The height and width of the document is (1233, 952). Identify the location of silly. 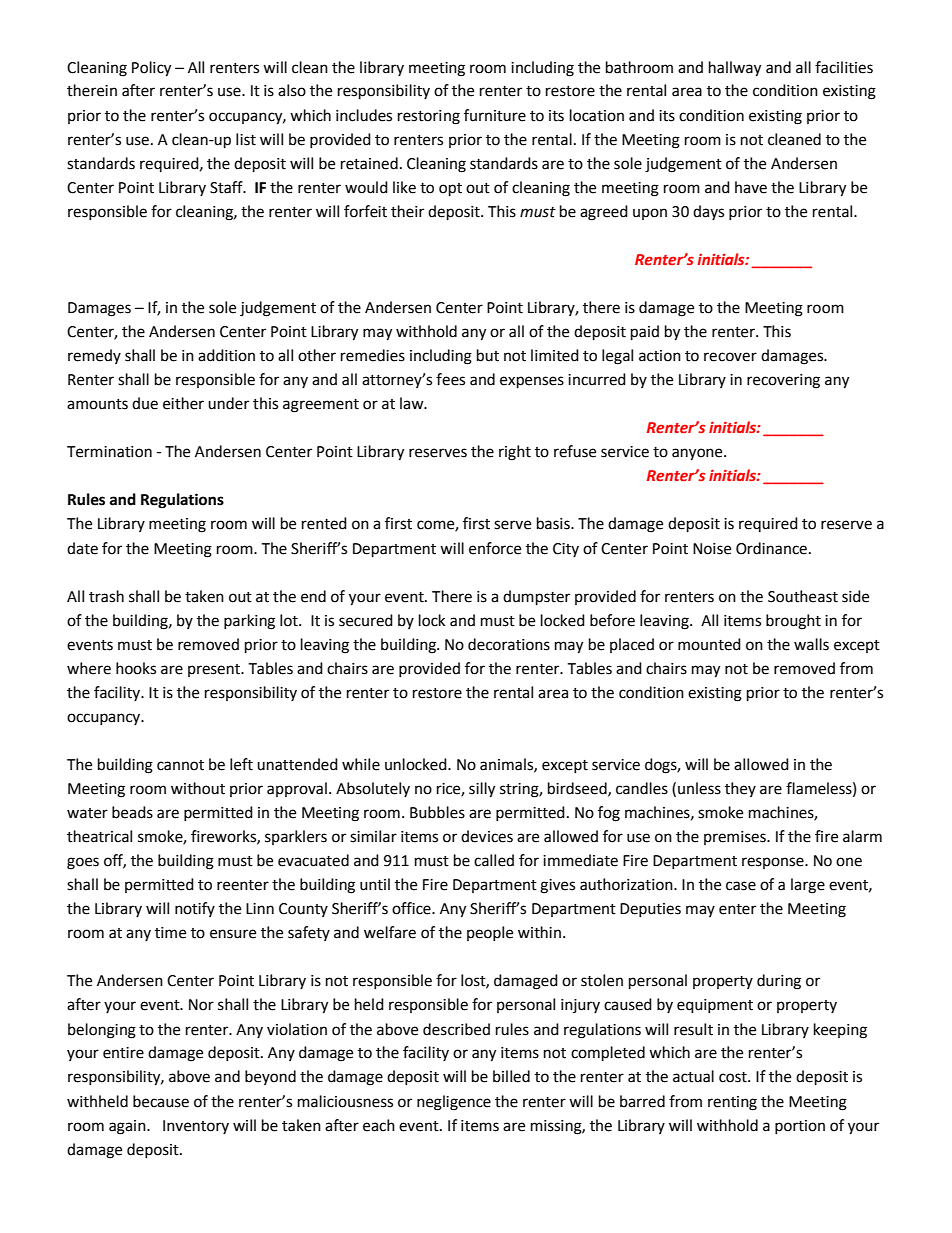
(482, 790).
